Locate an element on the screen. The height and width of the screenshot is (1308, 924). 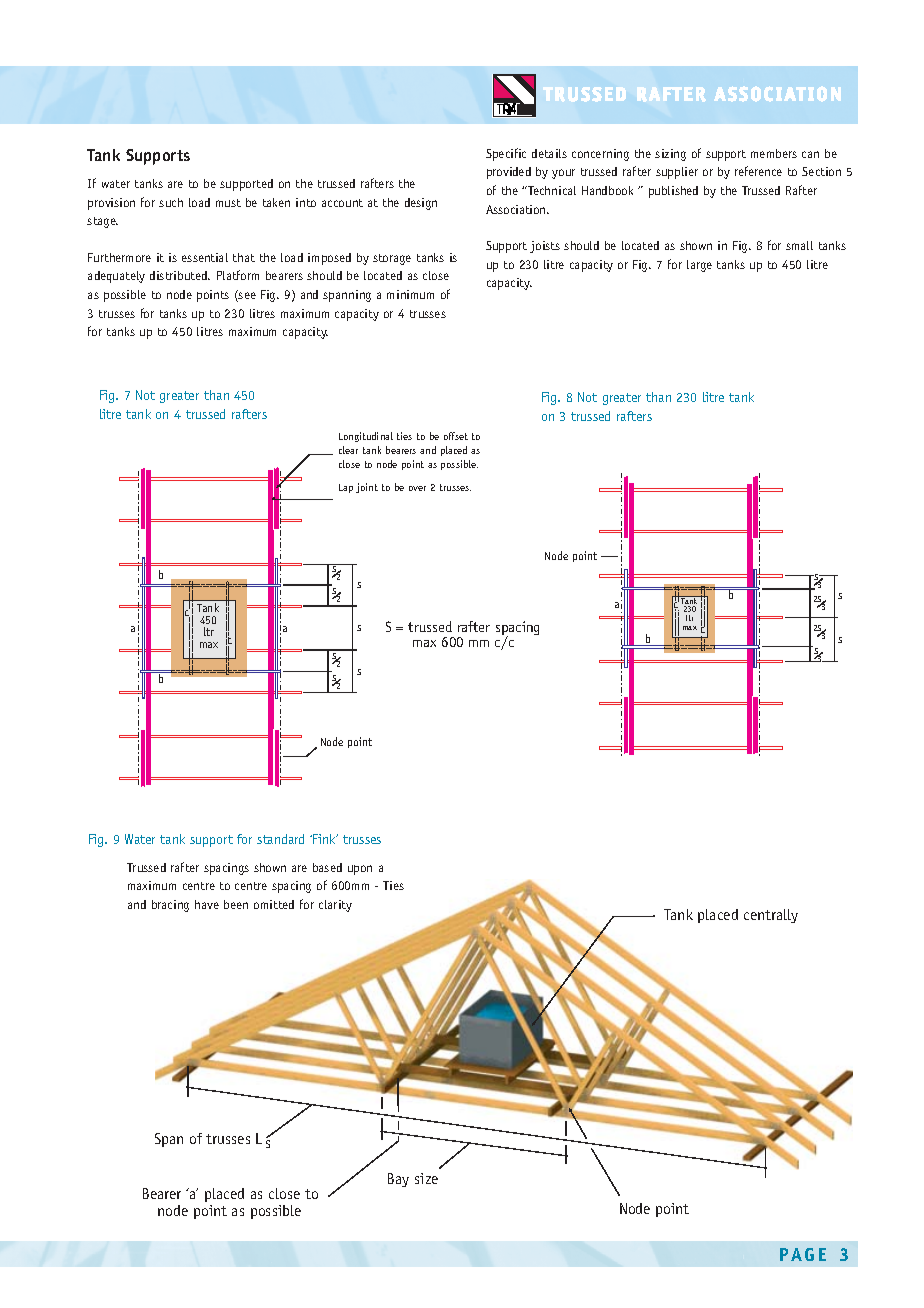
reference is located at coordinates (758, 171).
